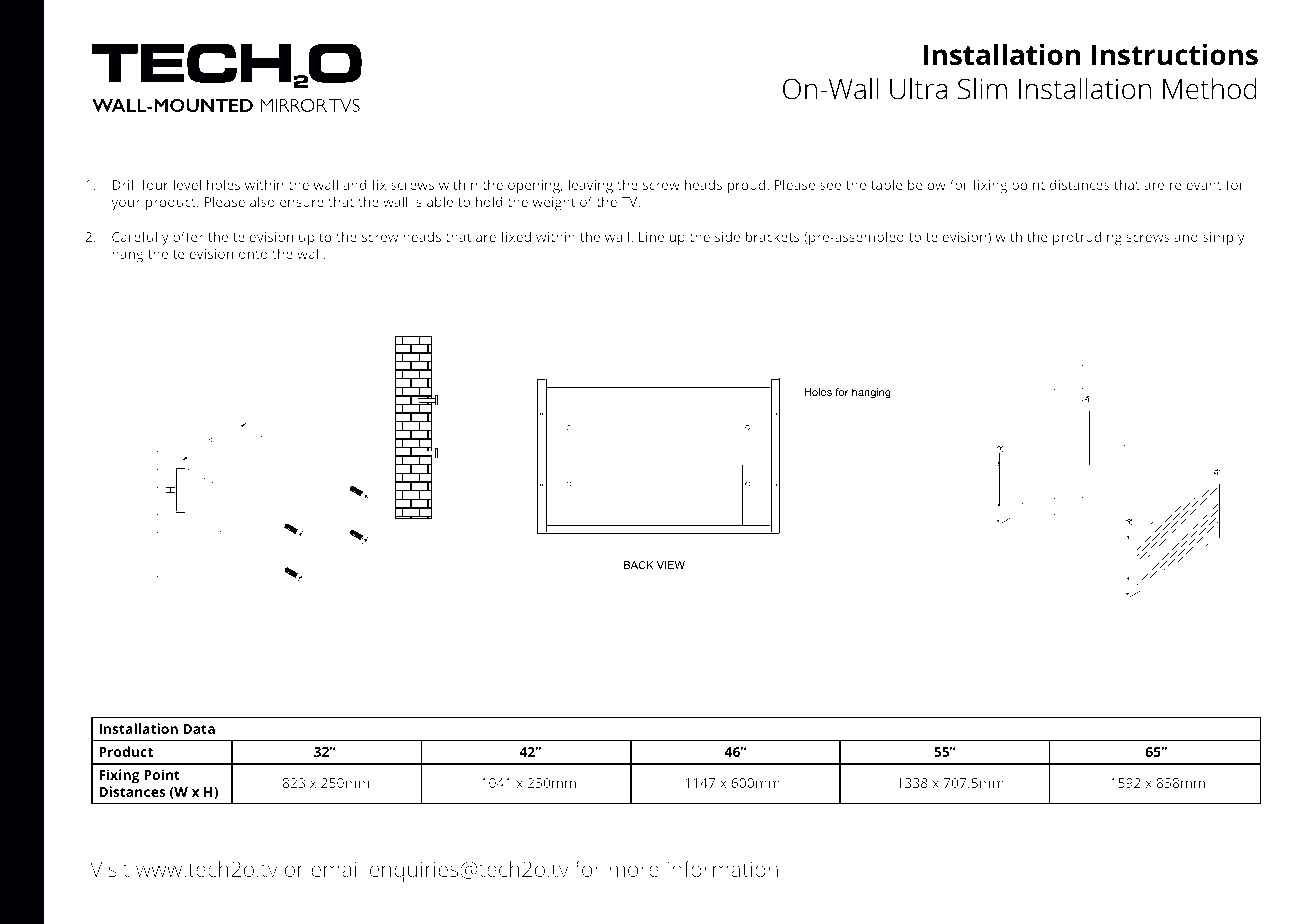  I want to click on protruding, so click(1087, 238).
